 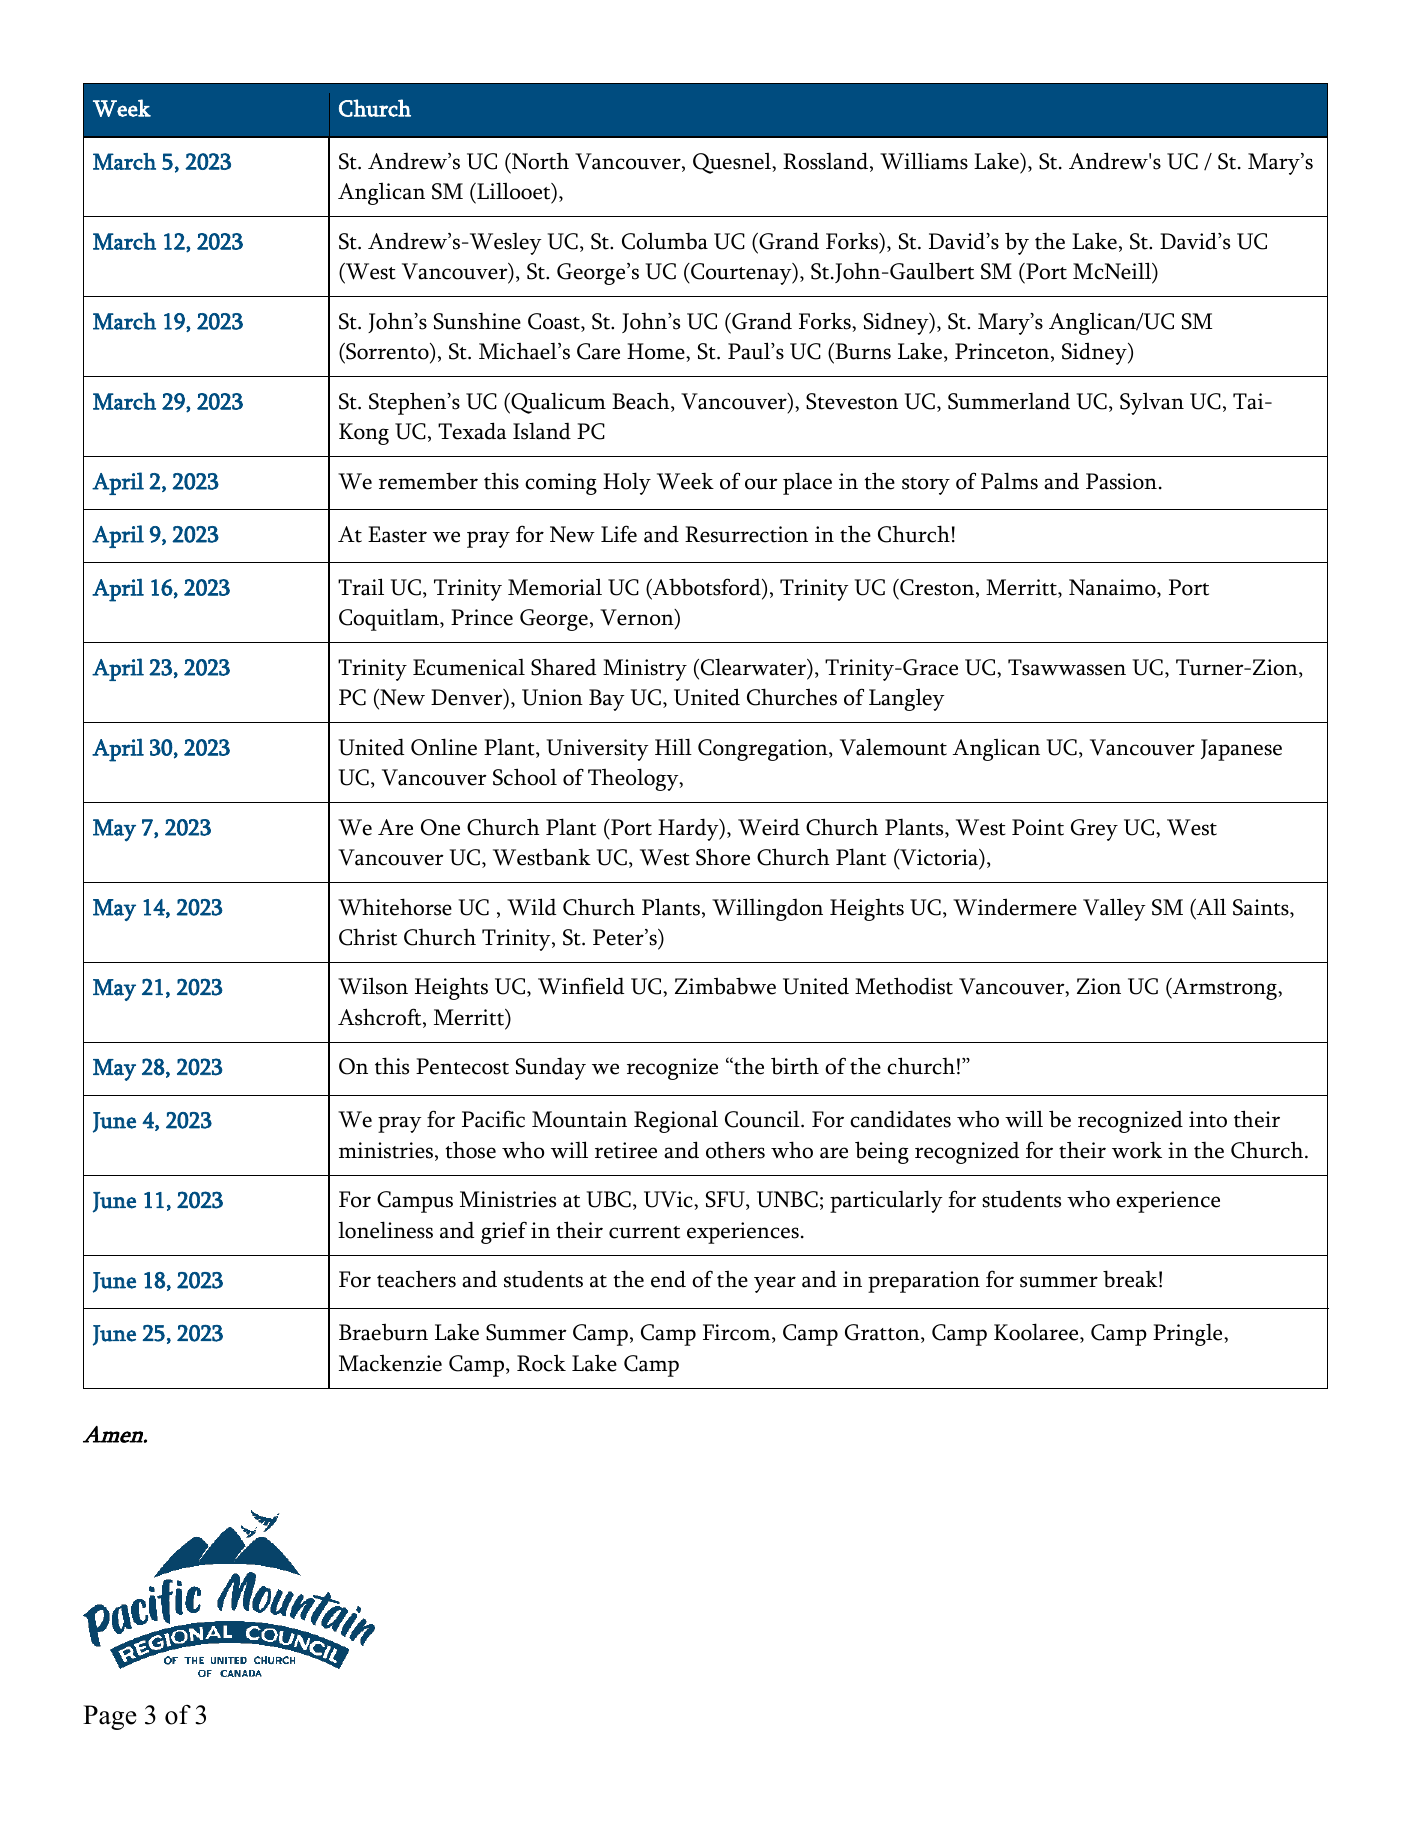 What do you see at coordinates (725, 986) in the screenshot?
I see `Zimbabwe` at bounding box center [725, 986].
